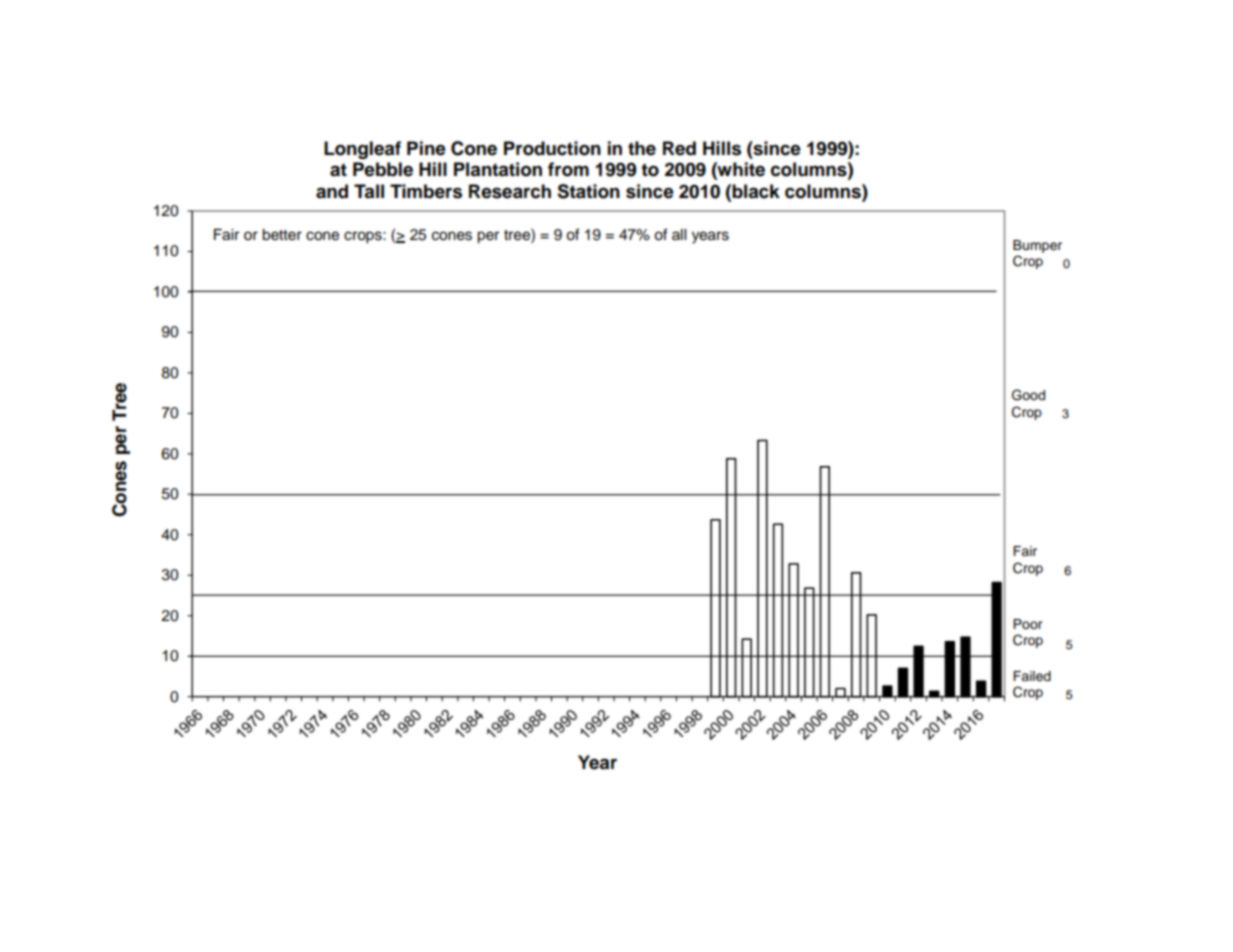 The height and width of the screenshot is (952, 1233). What do you see at coordinates (498, 169) in the screenshot?
I see `Plantation` at bounding box center [498, 169].
